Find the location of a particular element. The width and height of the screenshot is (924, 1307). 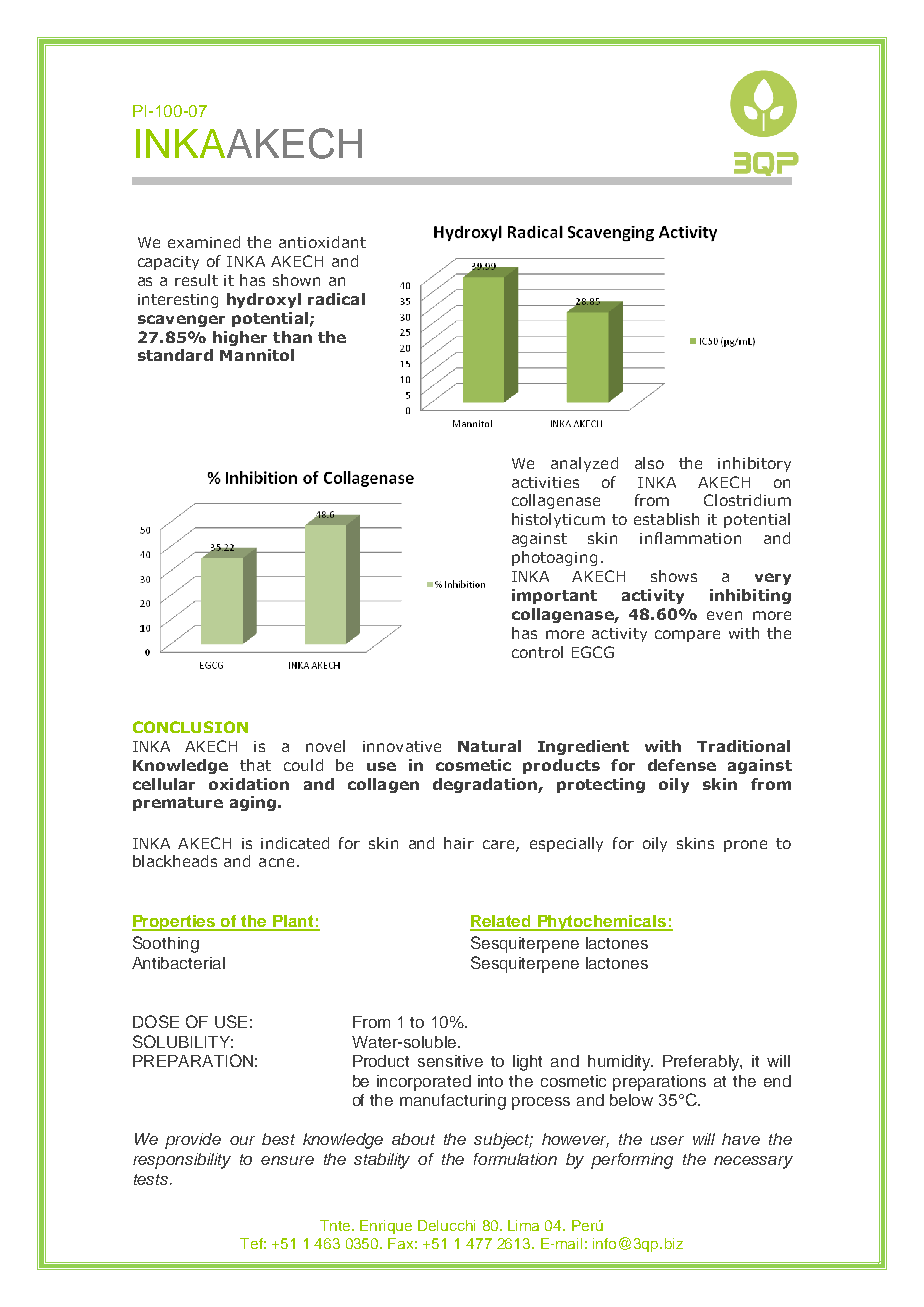

responsibility is located at coordinates (182, 1161).
